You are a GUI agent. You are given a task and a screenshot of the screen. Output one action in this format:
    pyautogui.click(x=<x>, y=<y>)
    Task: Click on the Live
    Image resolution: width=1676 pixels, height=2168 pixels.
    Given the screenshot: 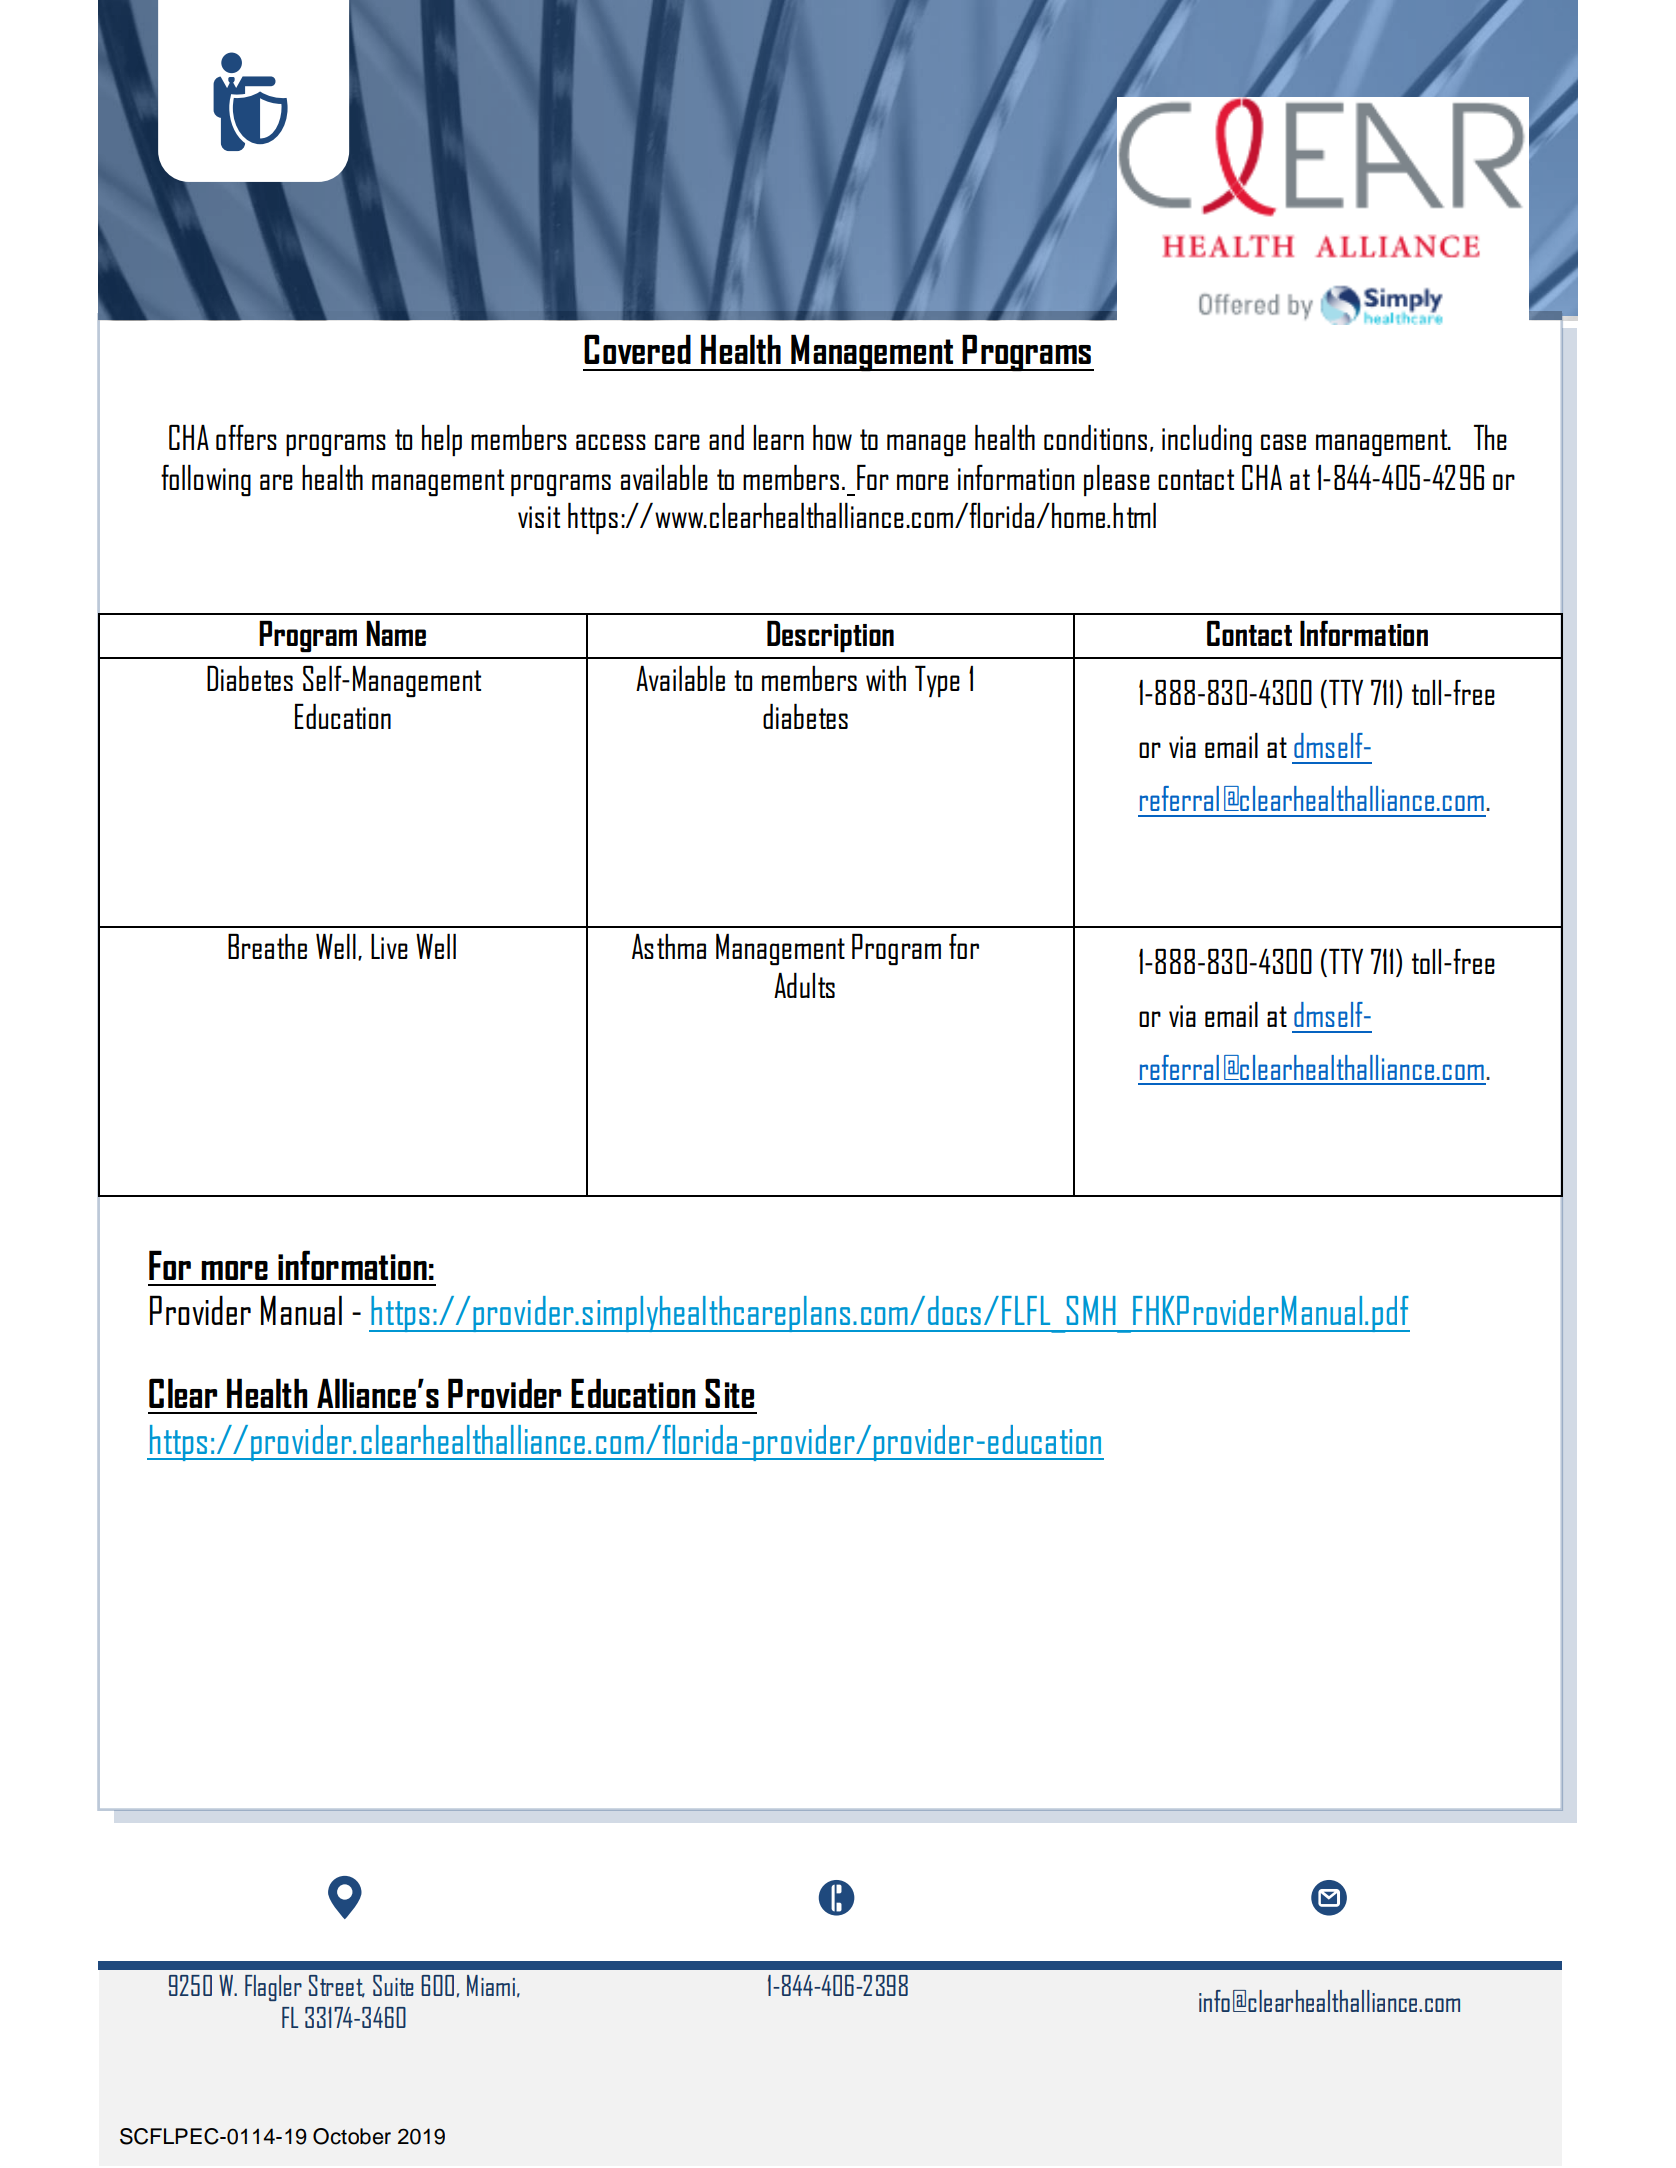 What is the action you would take?
    pyautogui.click(x=389, y=946)
